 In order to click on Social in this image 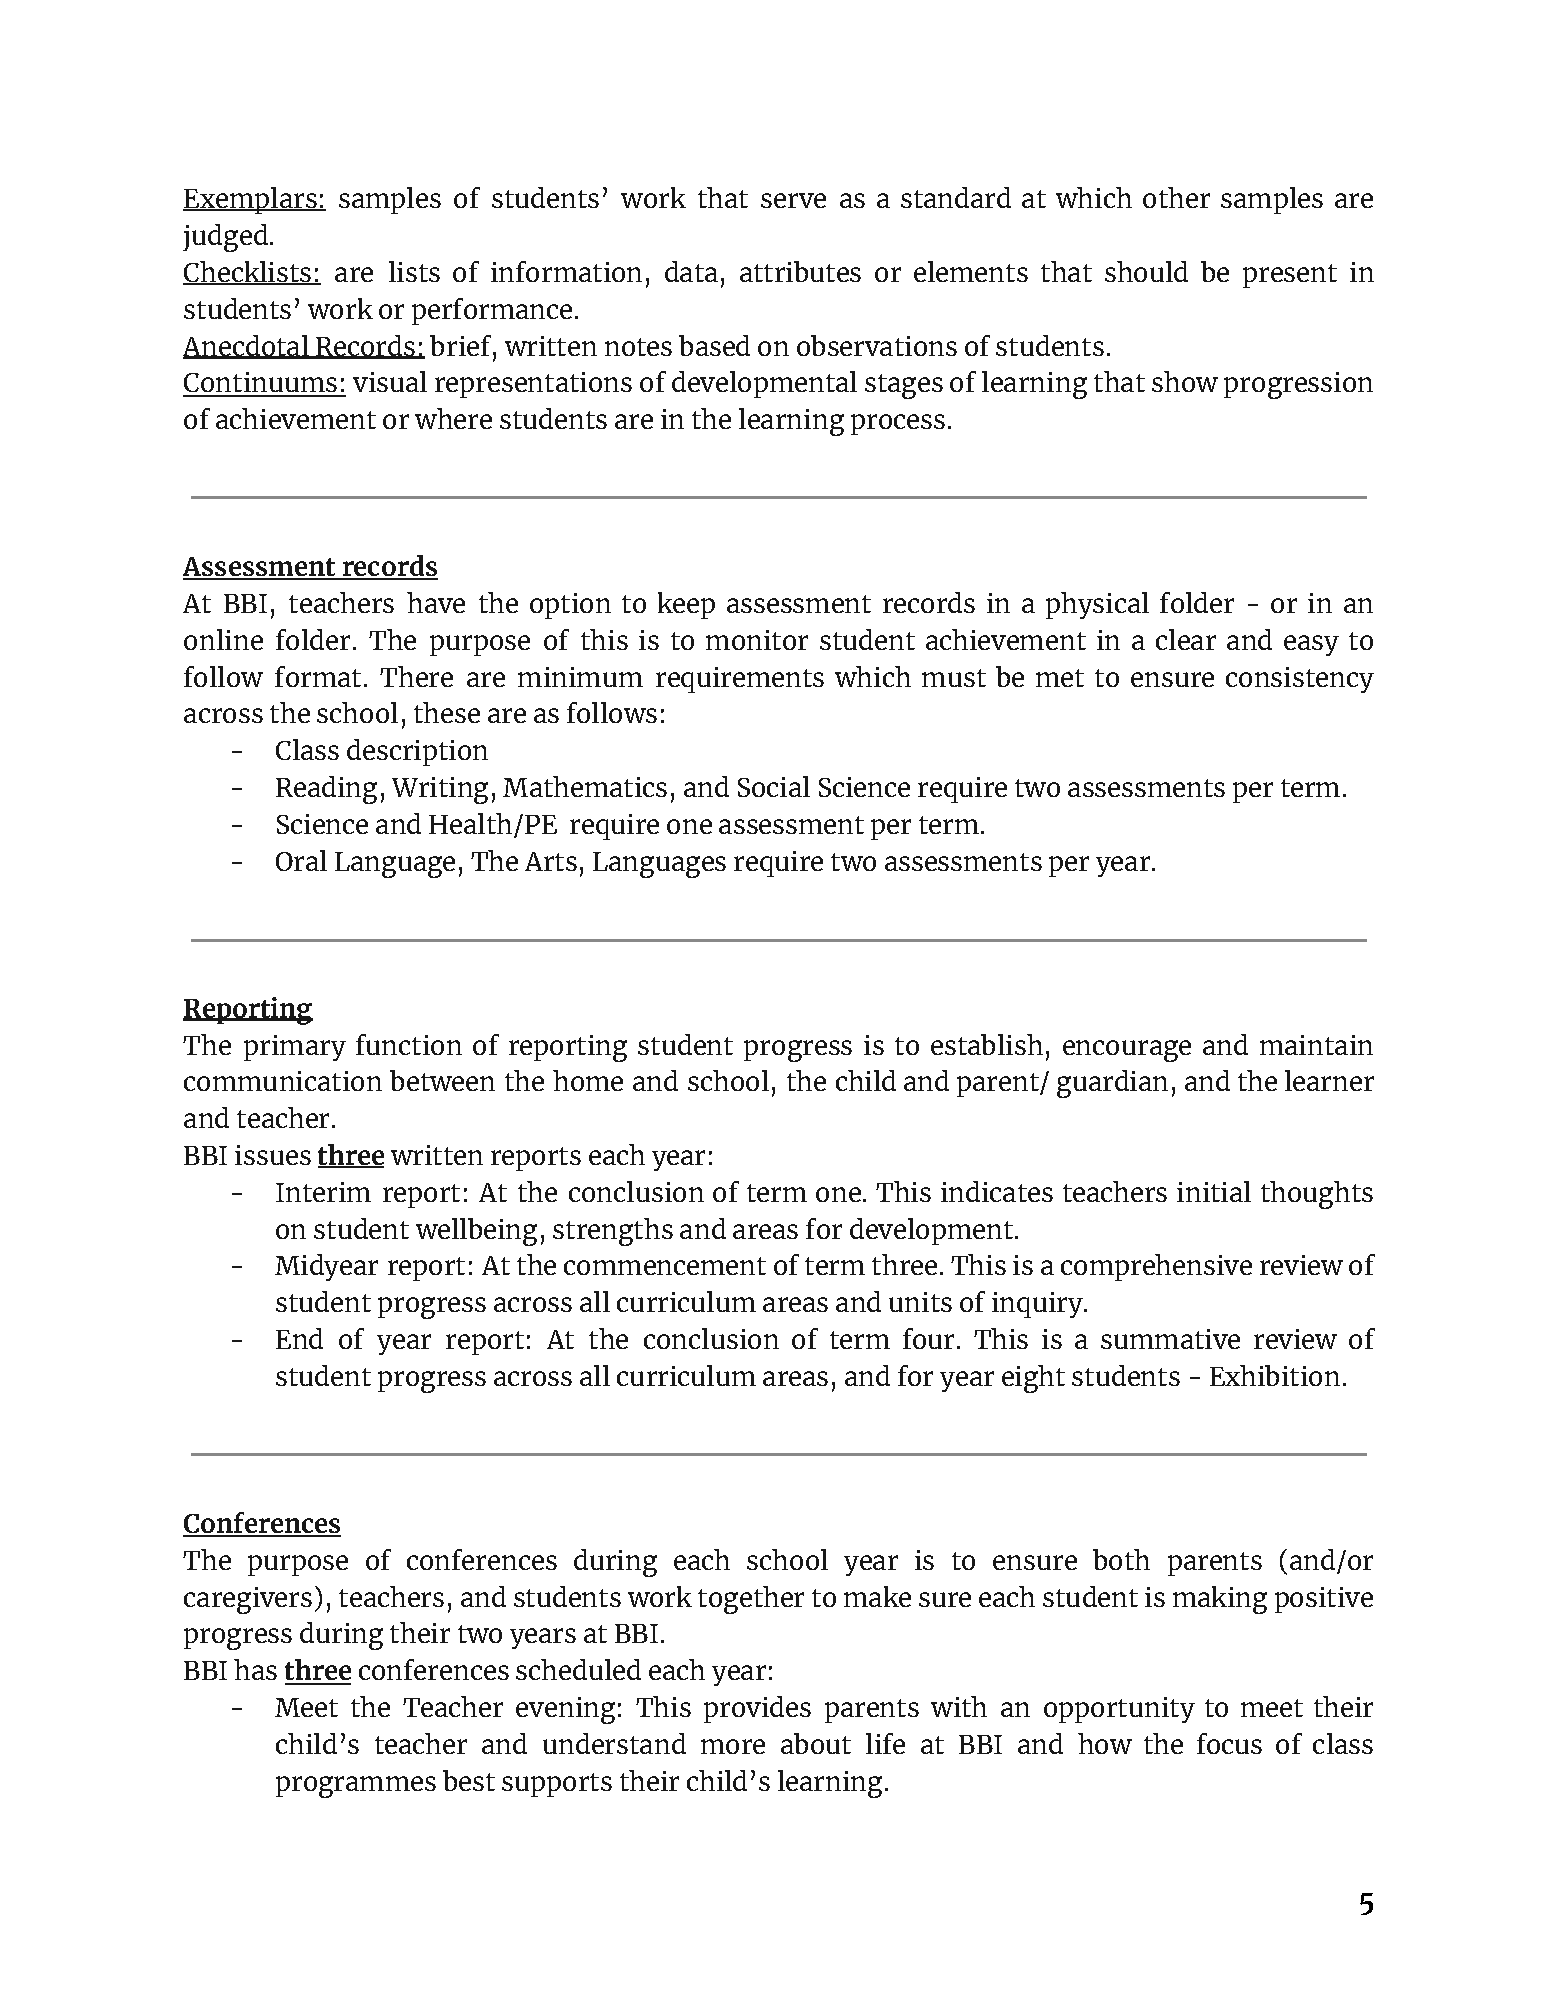, I will do `click(774, 786)`.
